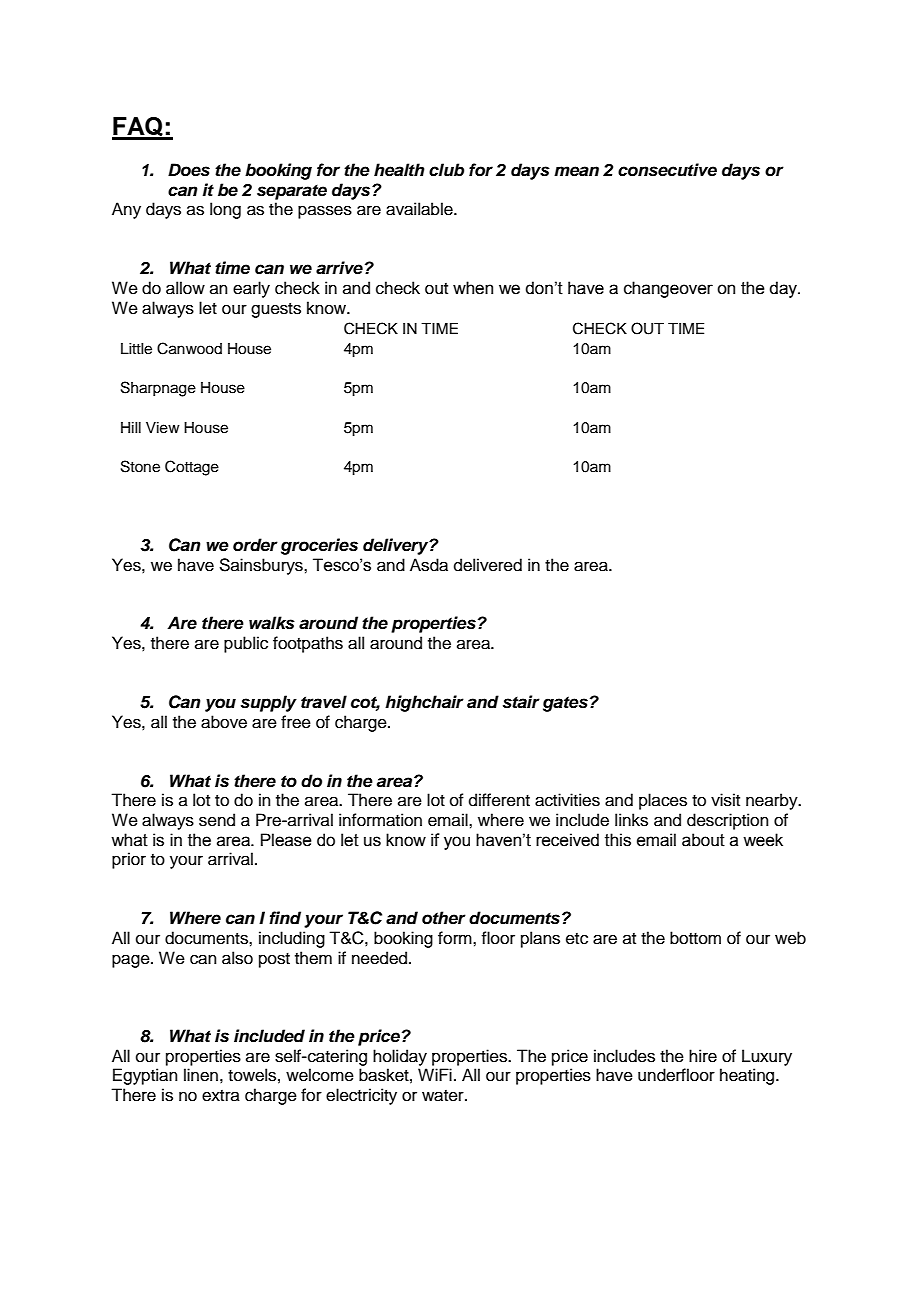  What do you see at coordinates (488, 565) in the screenshot?
I see `delivered` at bounding box center [488, 565].
